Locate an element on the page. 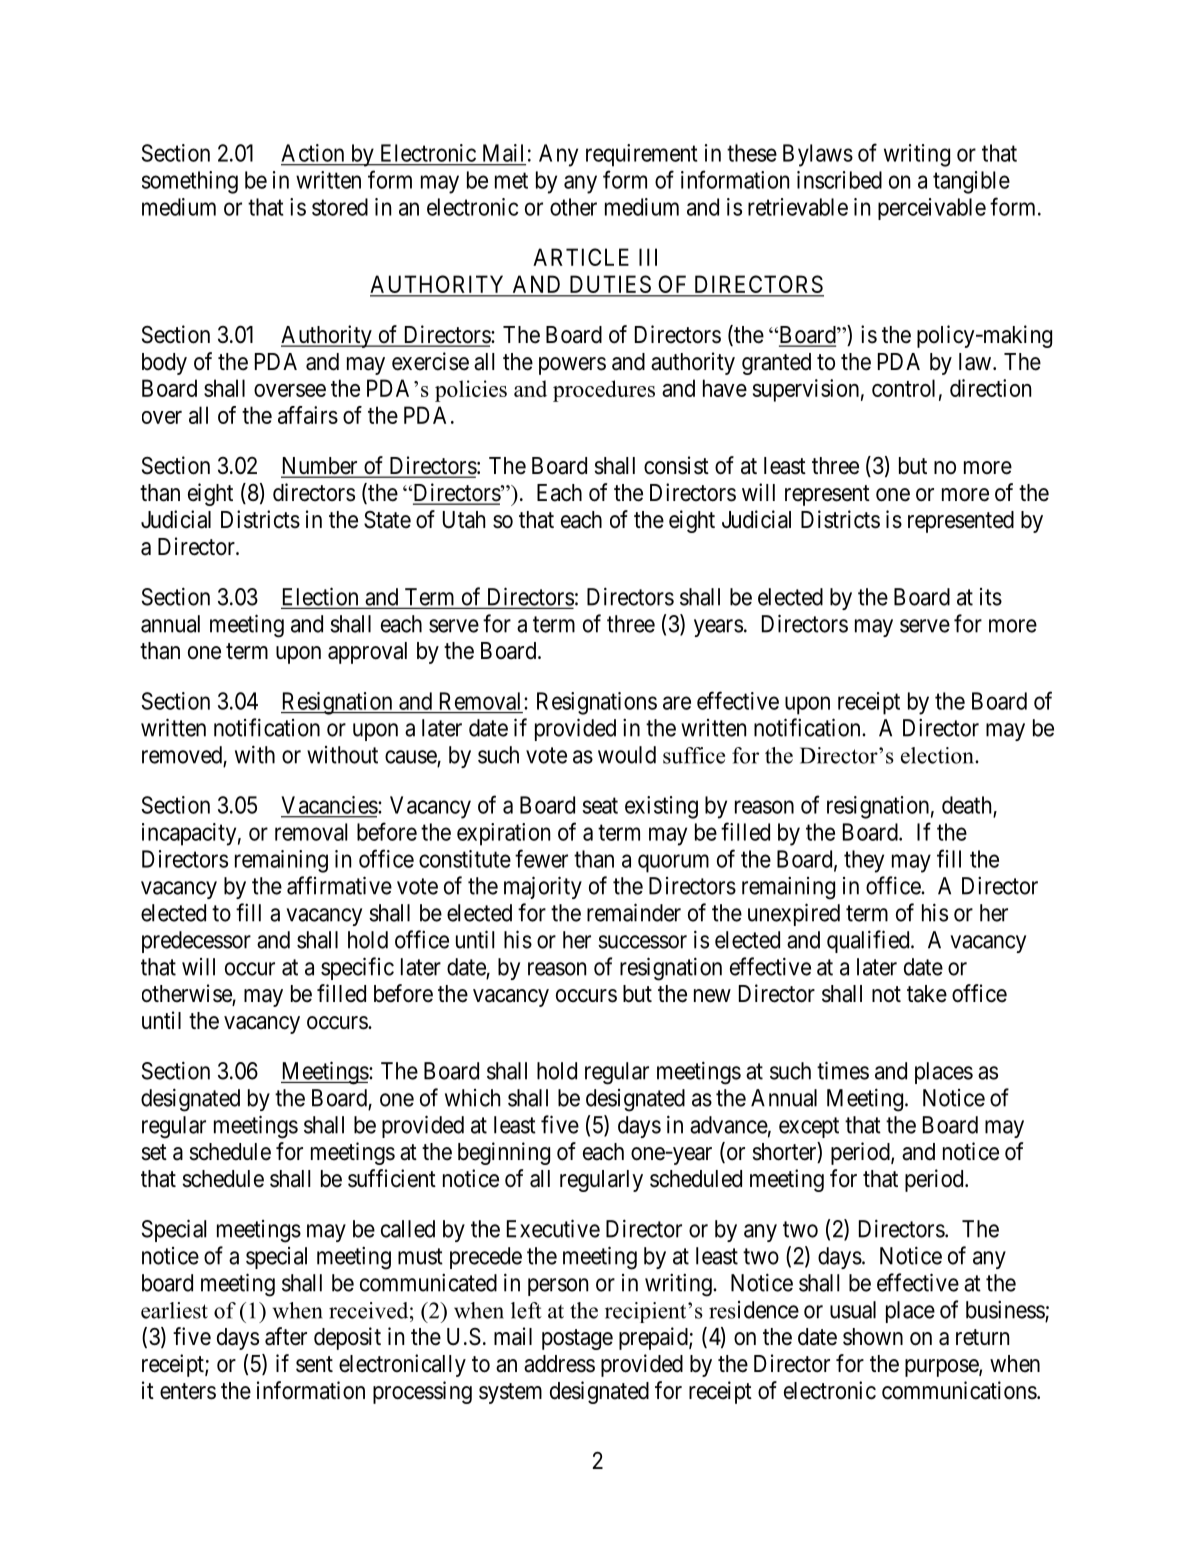  something is located at coordinates (190, 182).
